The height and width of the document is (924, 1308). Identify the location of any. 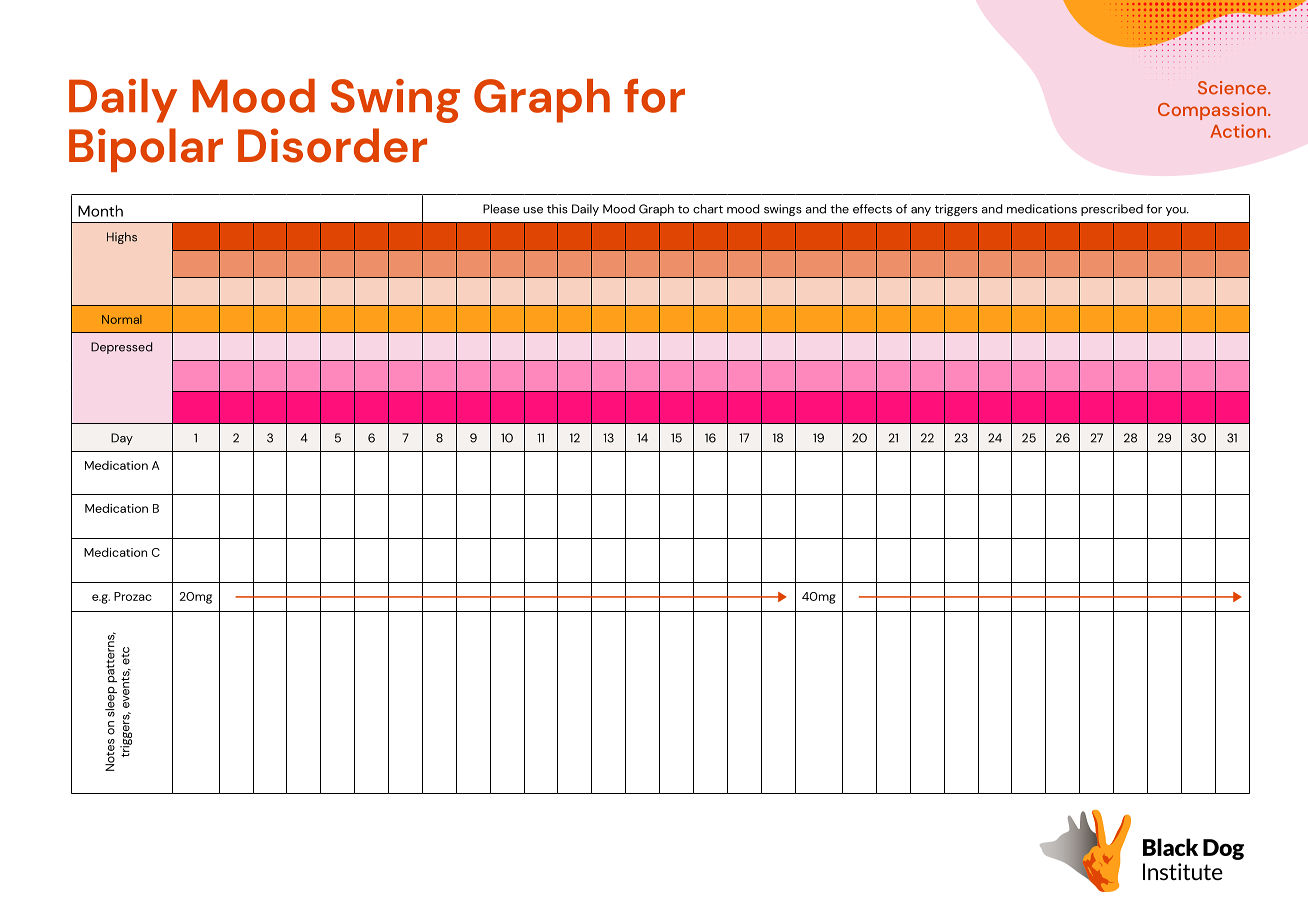
(921, 211).
